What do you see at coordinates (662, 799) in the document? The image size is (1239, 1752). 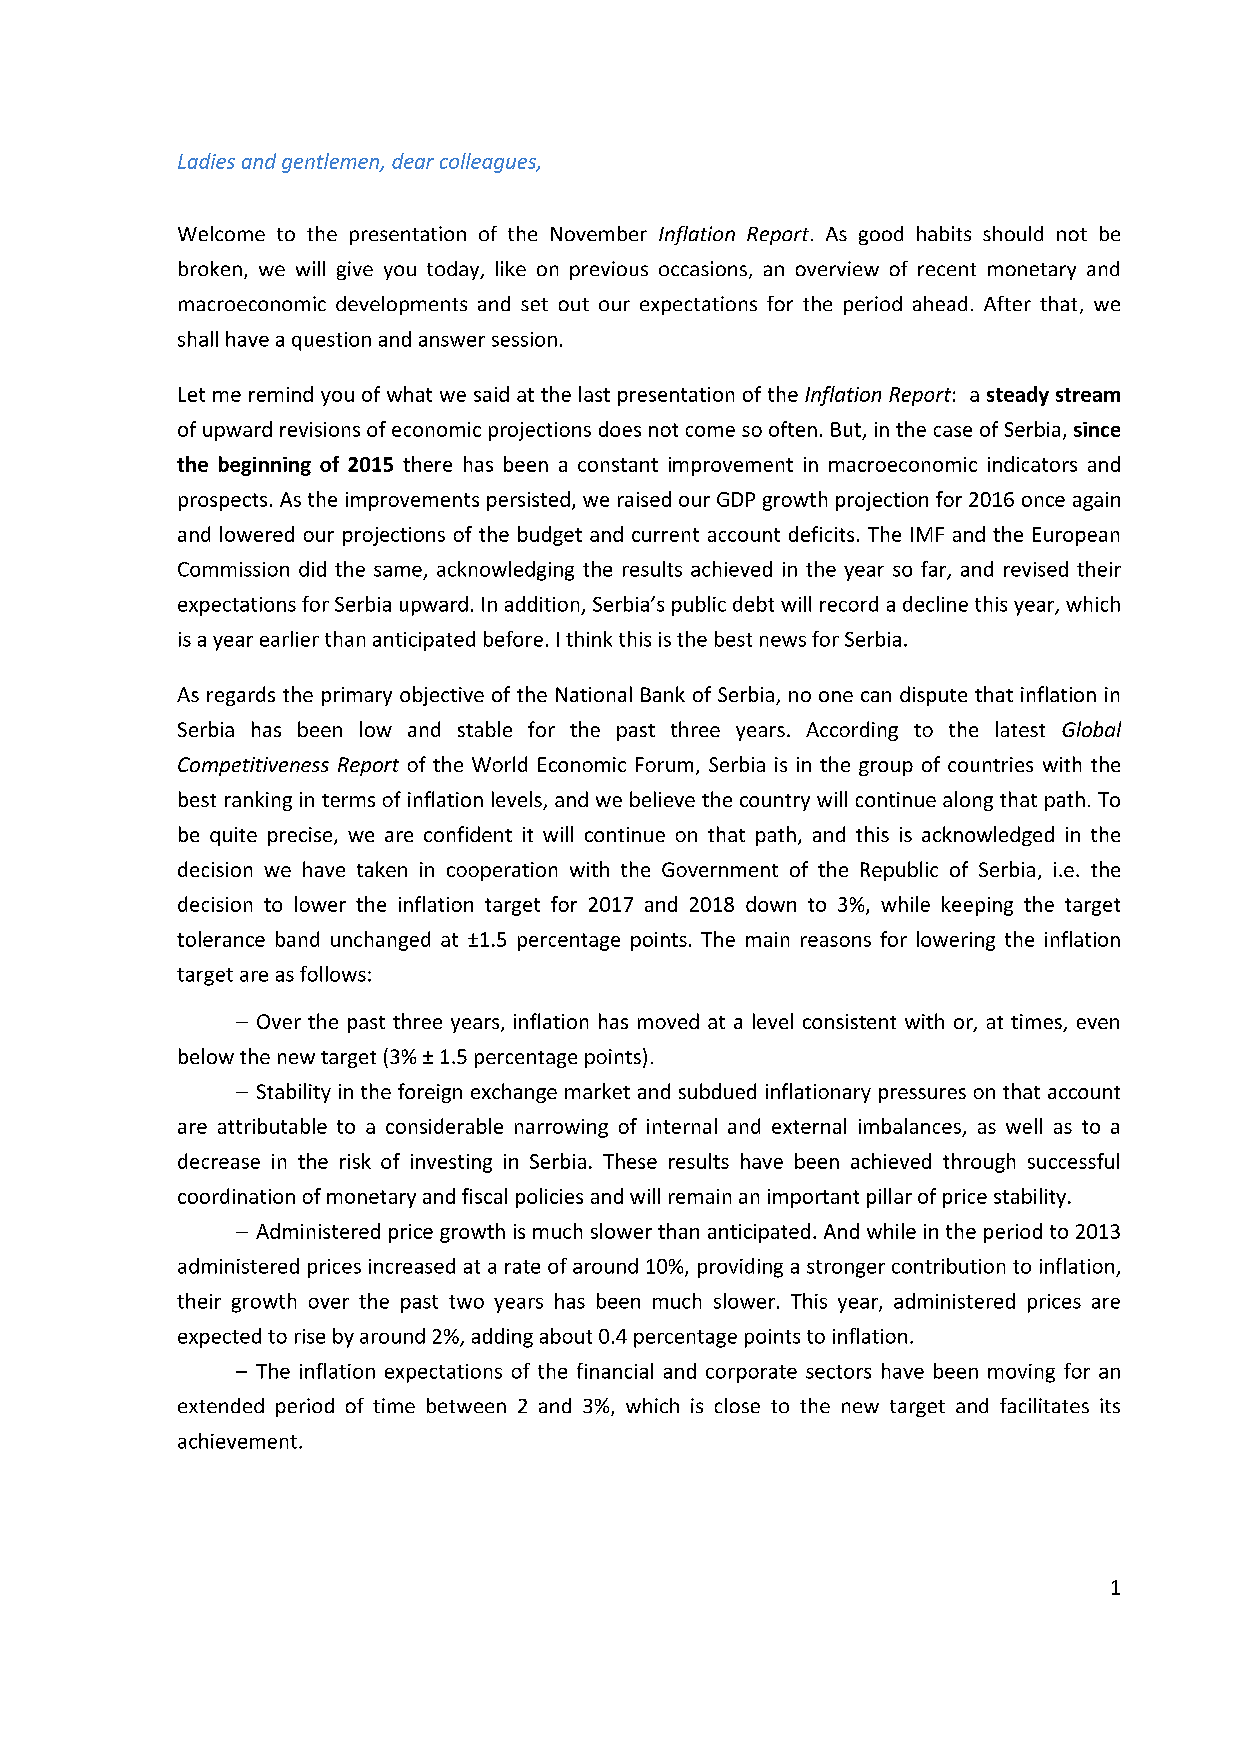 I see `believe` at bounding box center [662, 799].
